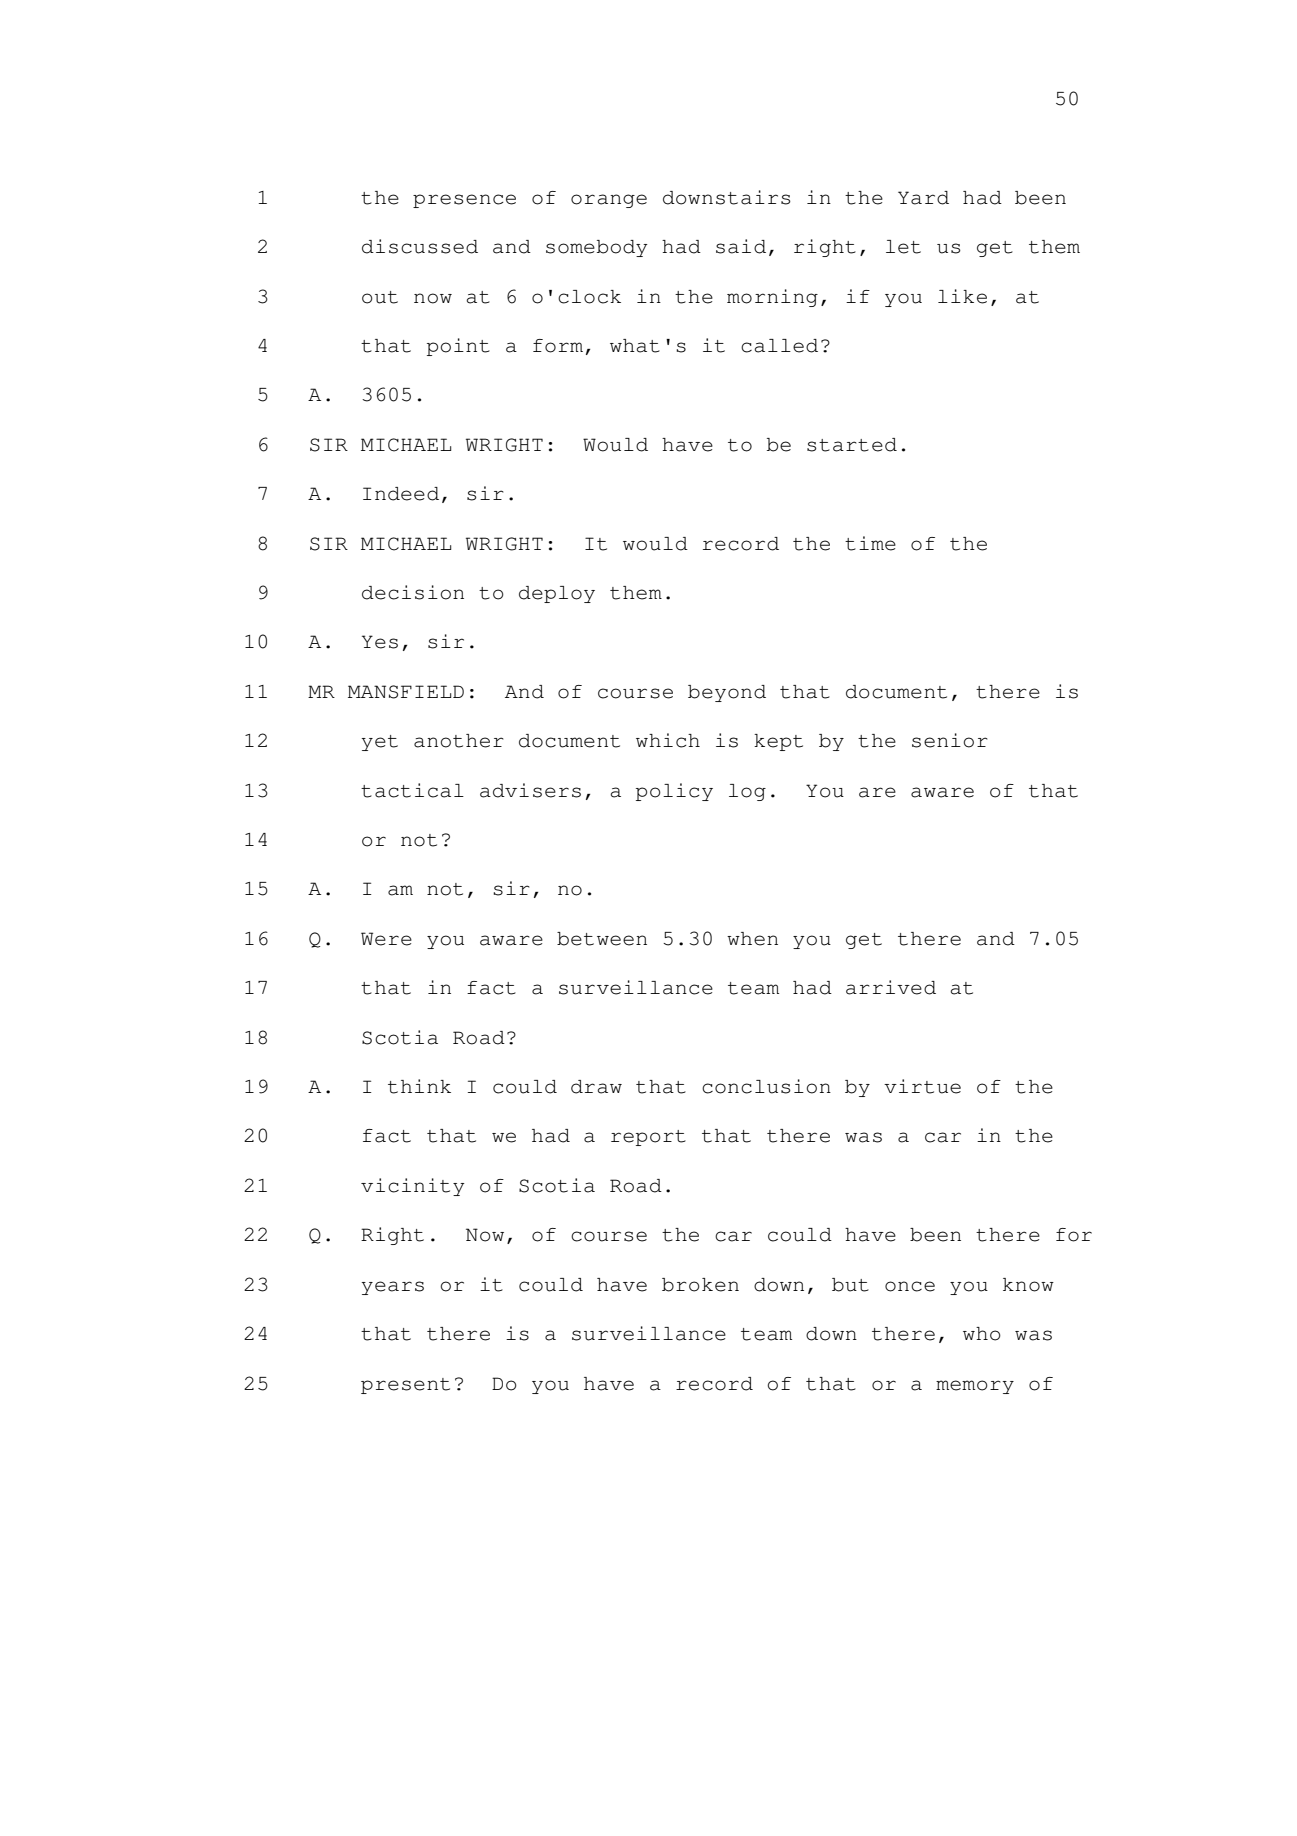  Describe the element at coordinates (413, 592) in the screenshot. I see `decision` at that location.
